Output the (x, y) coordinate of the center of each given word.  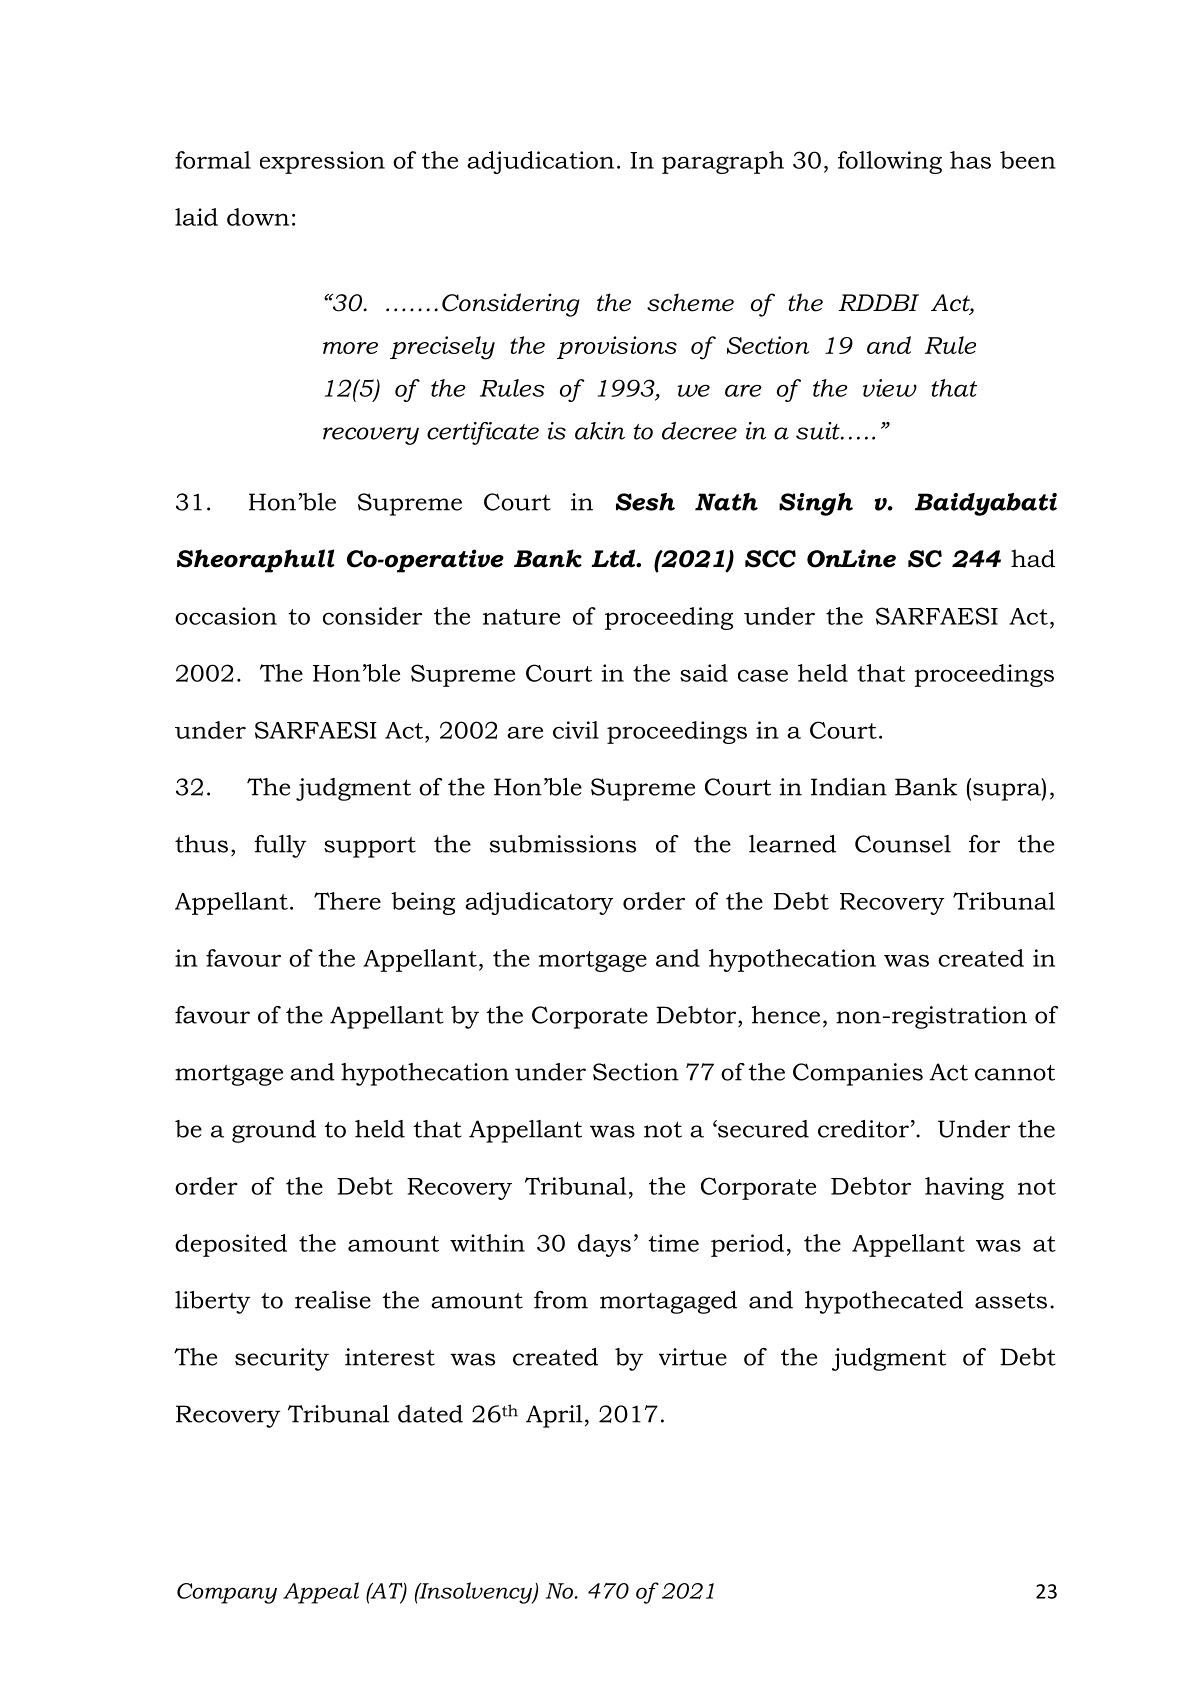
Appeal (321, 1593)
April (554, 1416)
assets (1011, 1301)
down (258, 217)
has (970, 160)
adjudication (540, 162)
